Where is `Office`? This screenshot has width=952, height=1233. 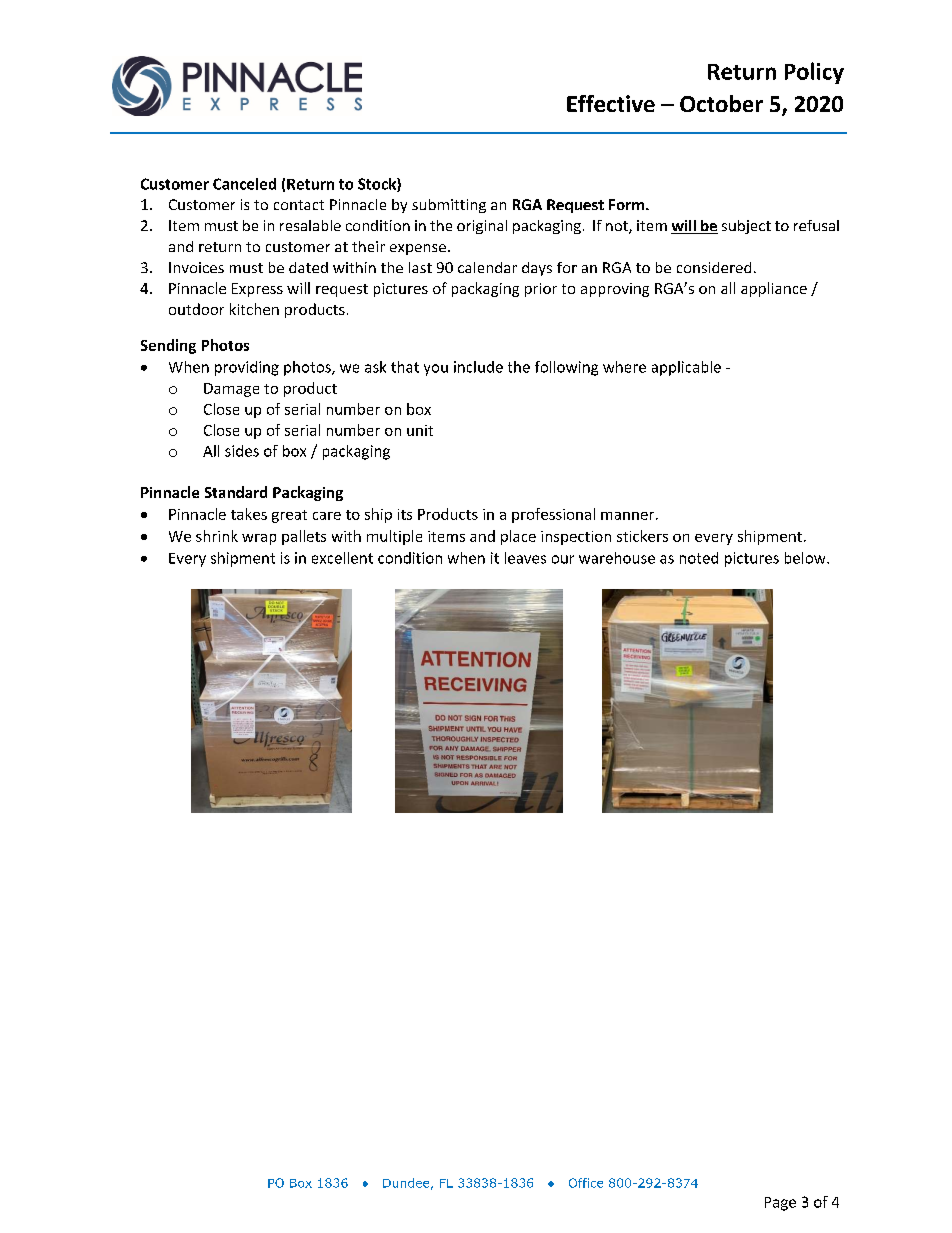
Office is located at coordinates (586, 1183).
